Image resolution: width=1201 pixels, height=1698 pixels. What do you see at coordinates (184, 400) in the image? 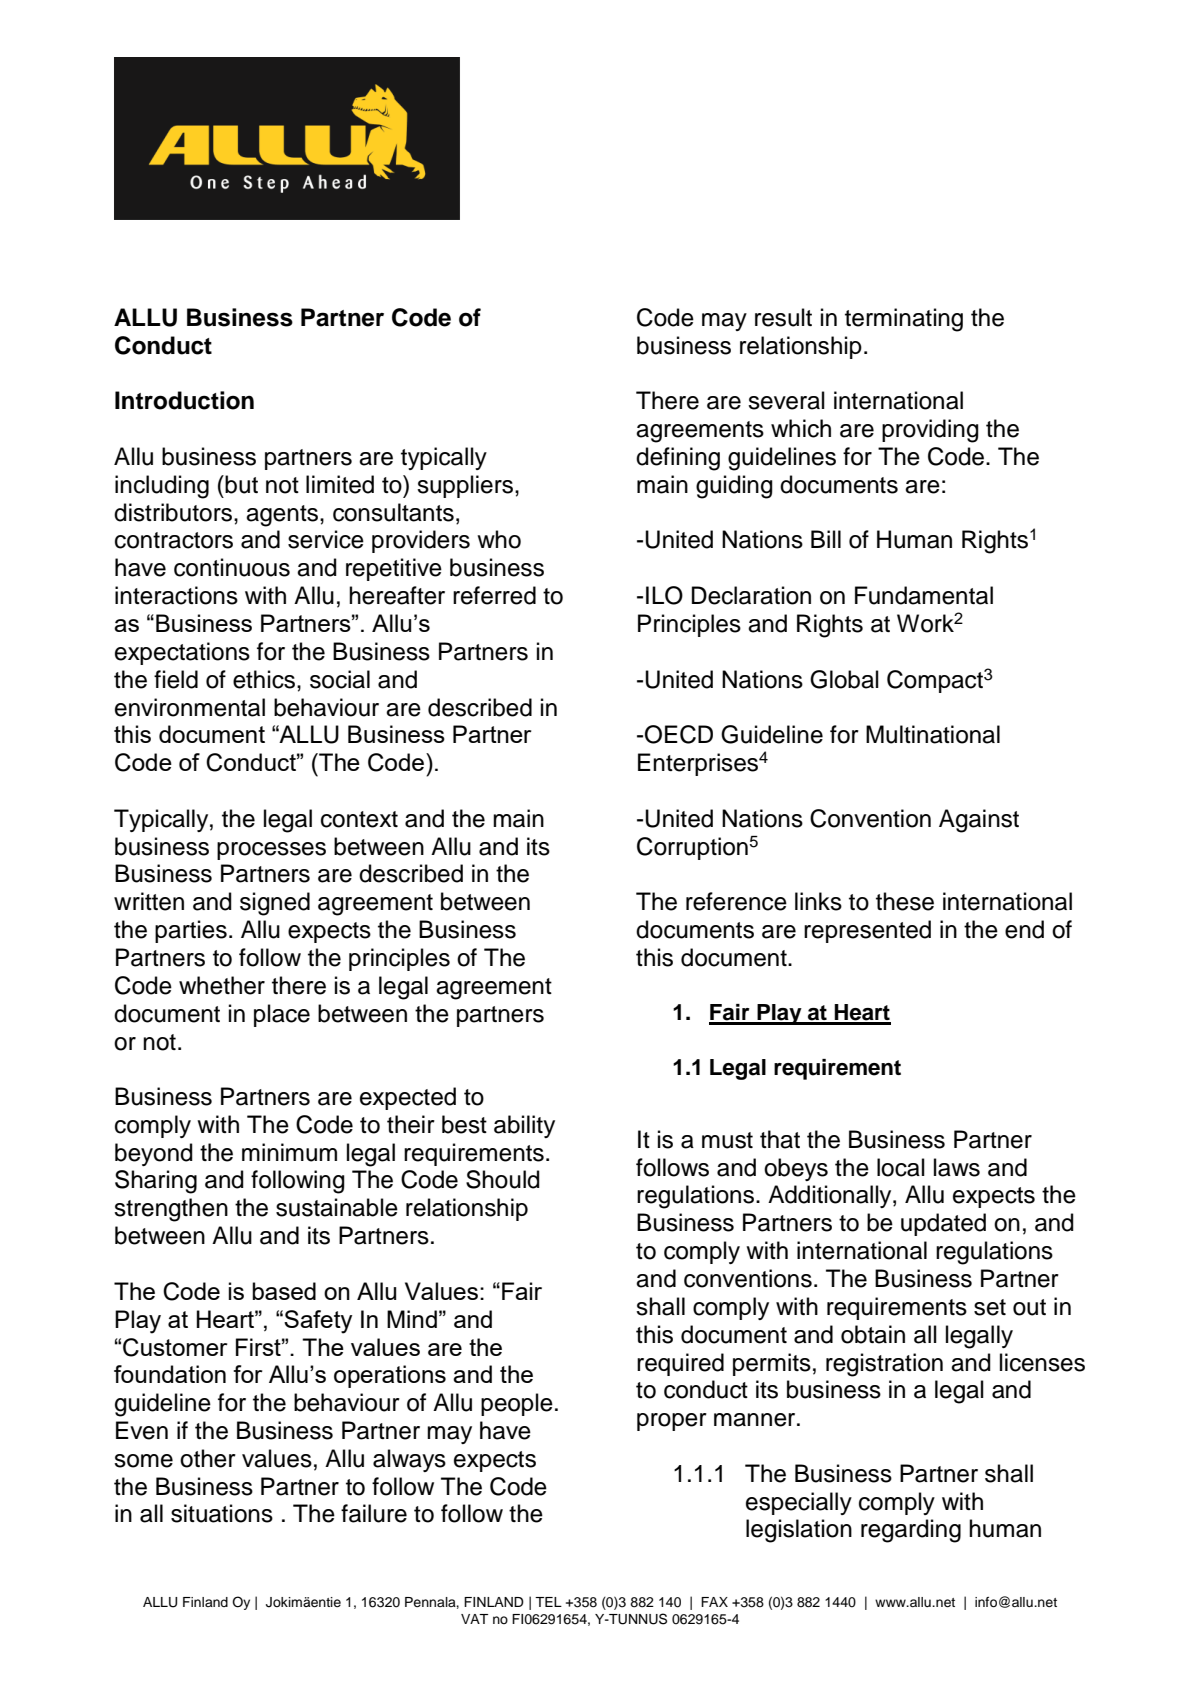
I see `Introduction` at bounding box center [184, 400].
